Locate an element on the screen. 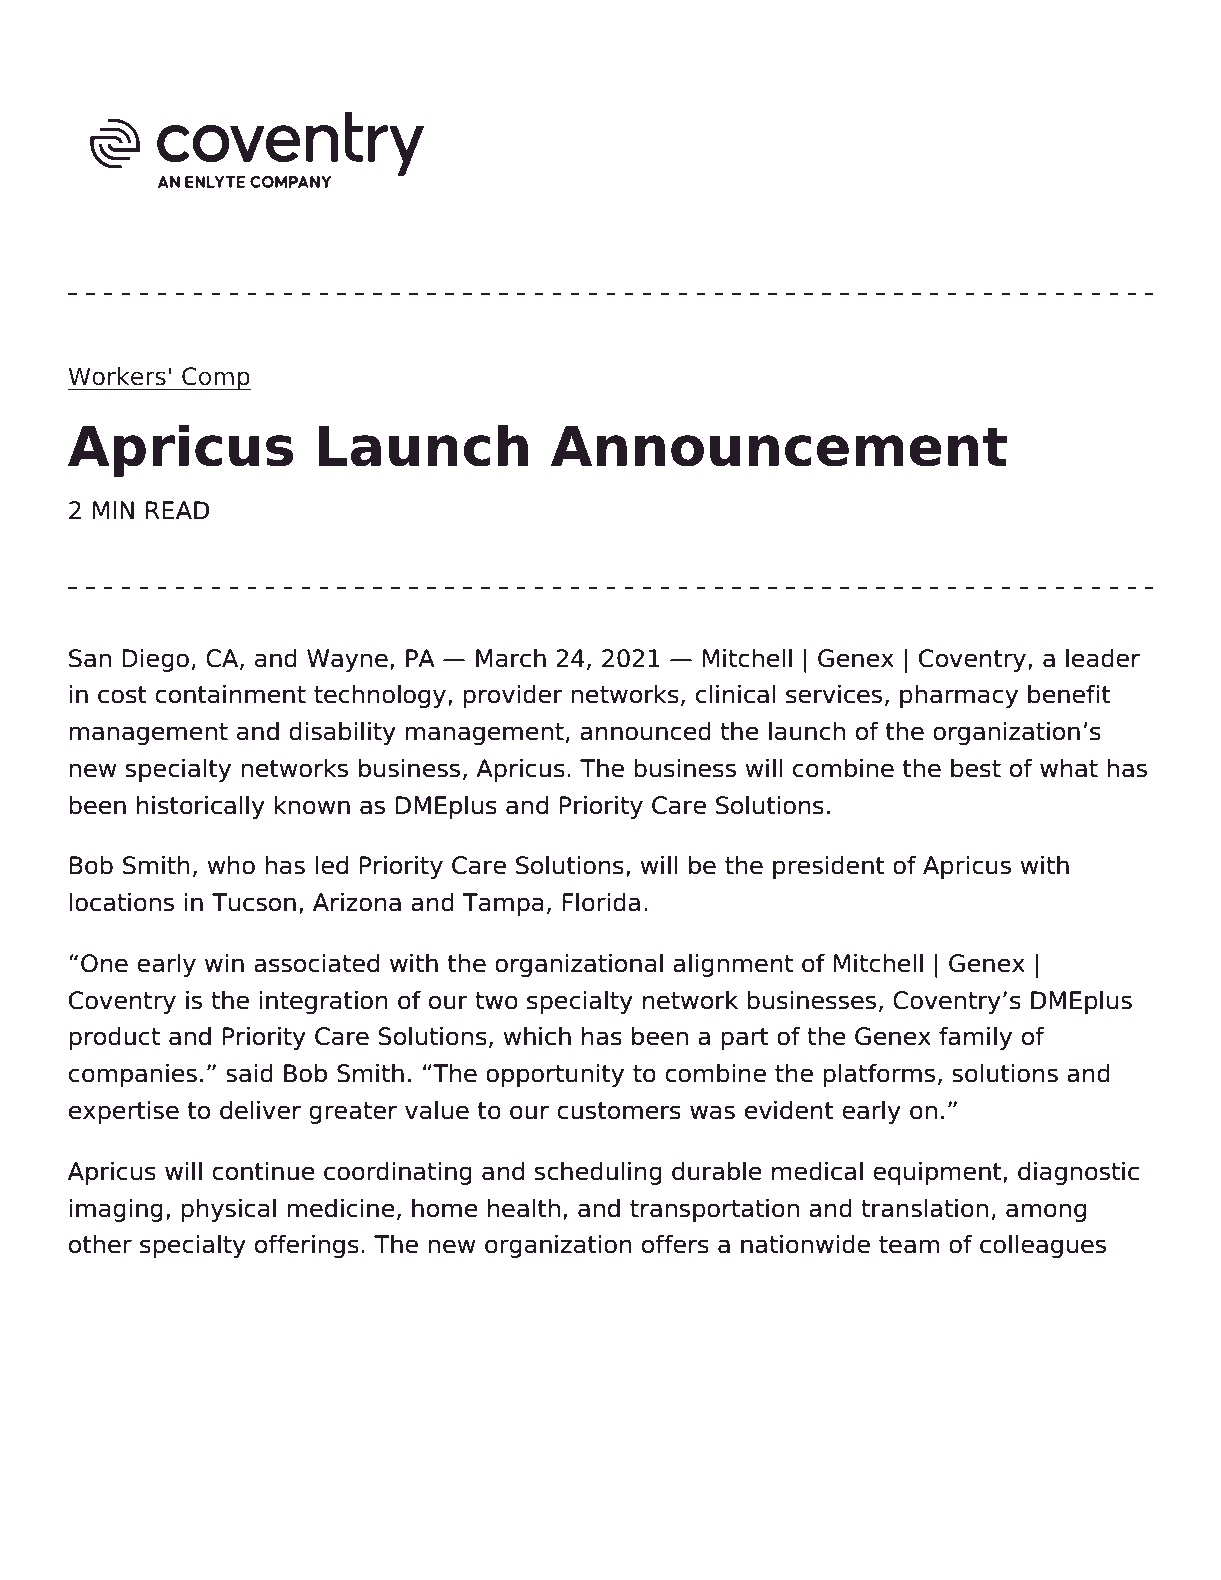  product is located at coordinates (114, 1038).
